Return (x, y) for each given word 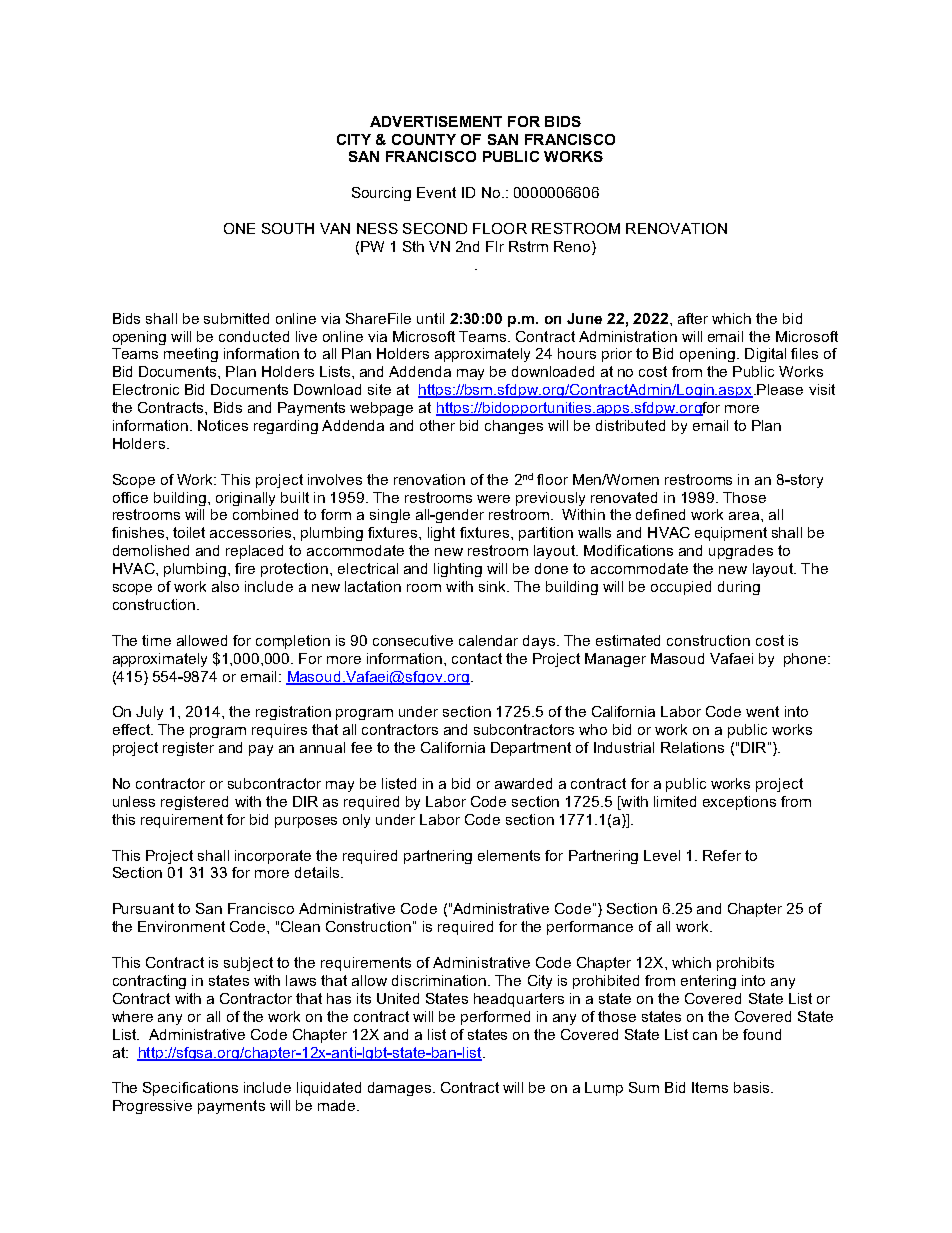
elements (509, 855)
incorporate (273, 857)
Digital (765, 355)
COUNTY (424, 139)
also (225, 586)
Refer (722, 855)
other (437, 425)
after (693, 318)
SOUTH (288, 228)
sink (493, 586)
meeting (191, 355)
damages (399, 1089)
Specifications (190, 1089)
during (739, 588)
